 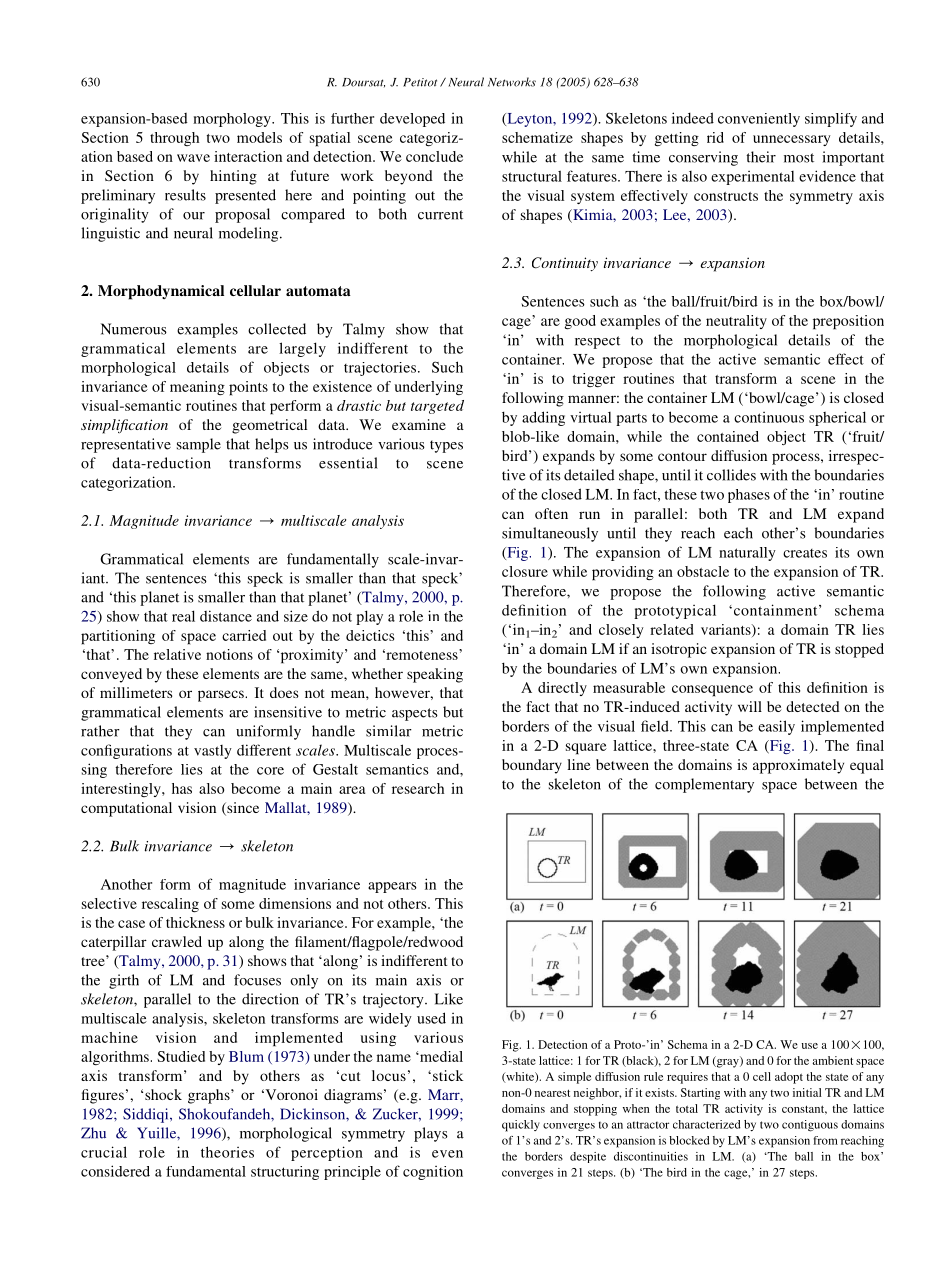 I want to click on conclude, so click(x=434, y=156).
